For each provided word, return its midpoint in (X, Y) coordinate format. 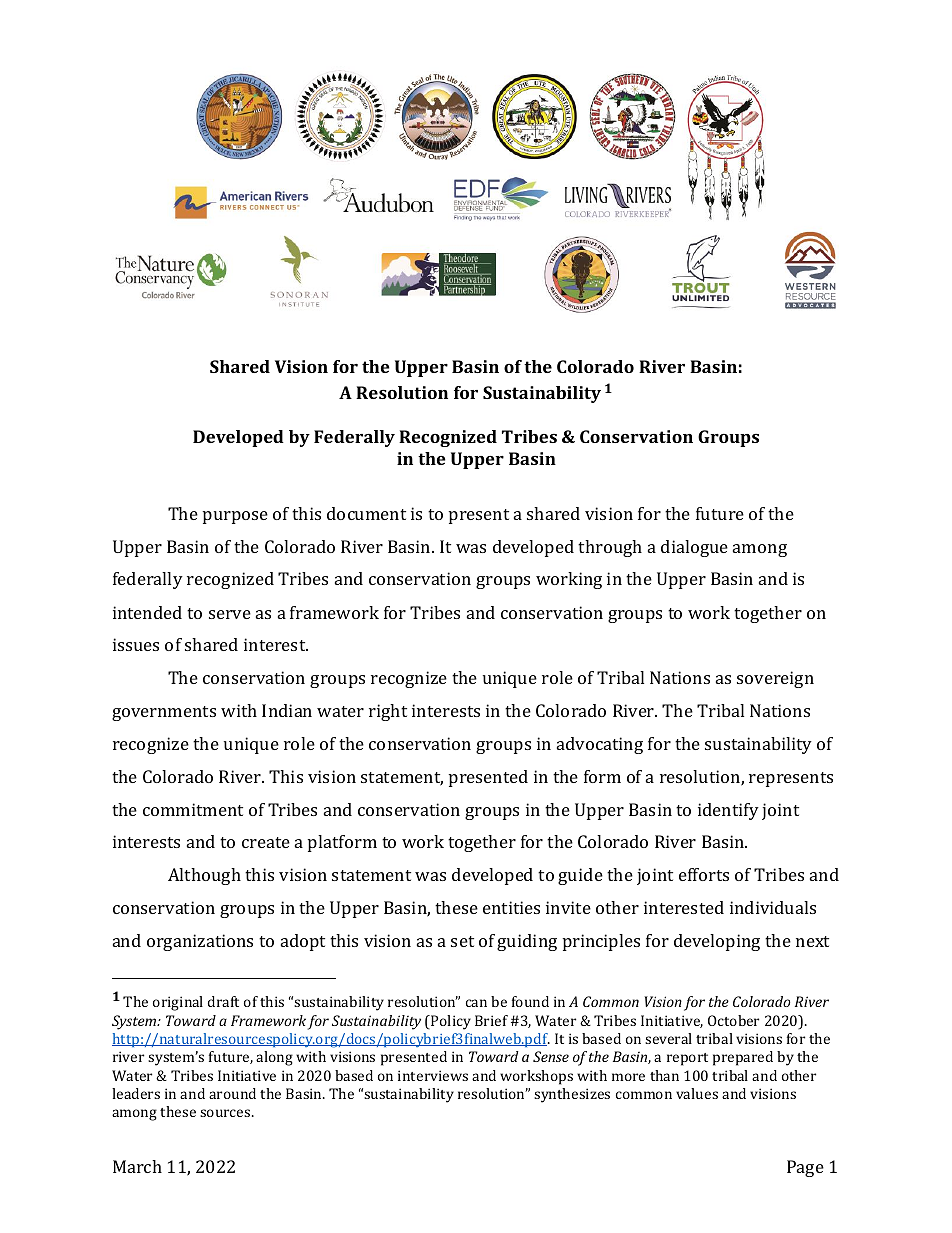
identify (728, 811)
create (266, 842)
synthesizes (572, 1095)
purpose (235, 517)
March (137, 1166)
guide (580, 876)
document (366, 513)
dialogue (694, 548)
